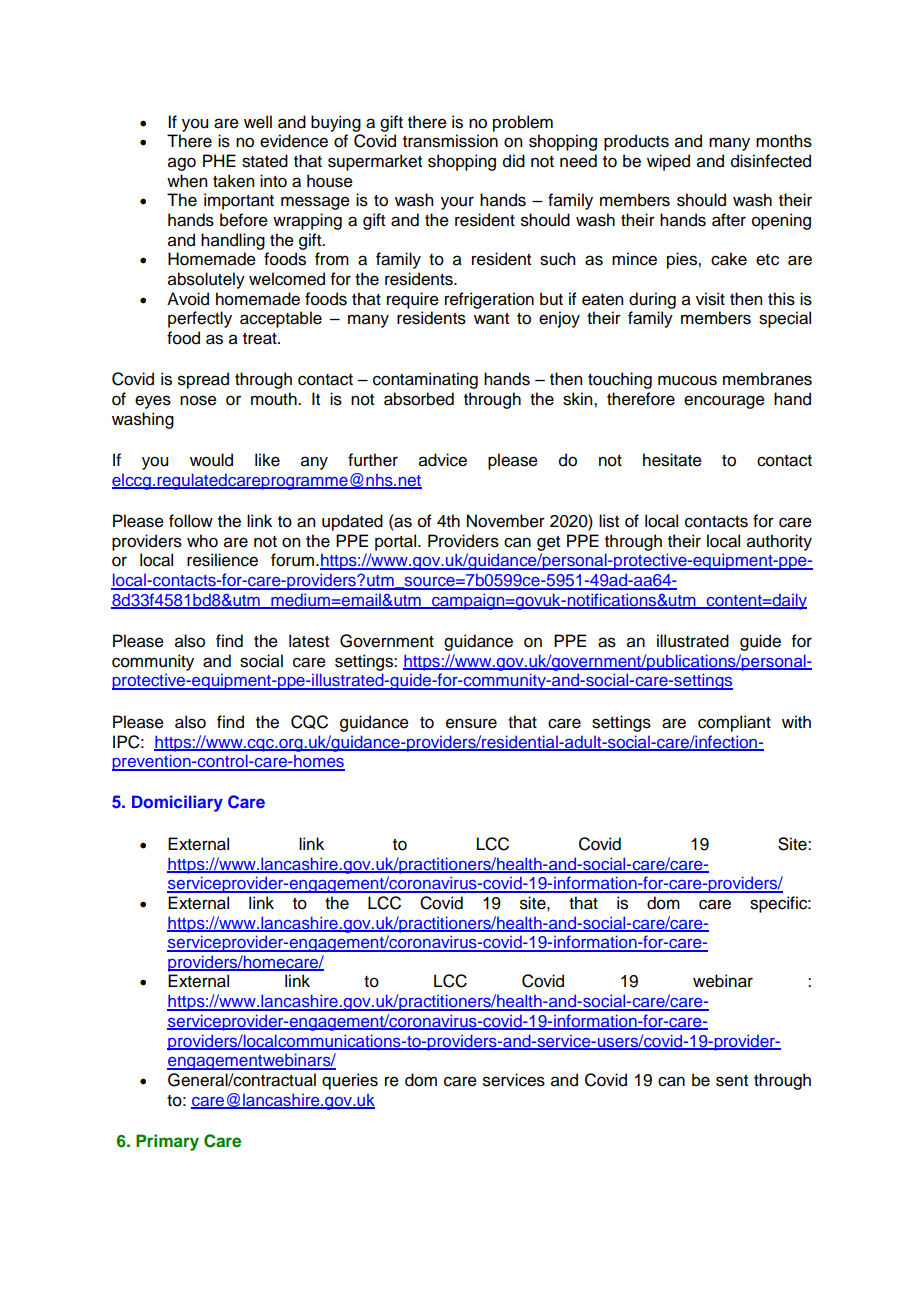 This document has width=924, height=1308. I want to click on sent, so click(732, 1081).
